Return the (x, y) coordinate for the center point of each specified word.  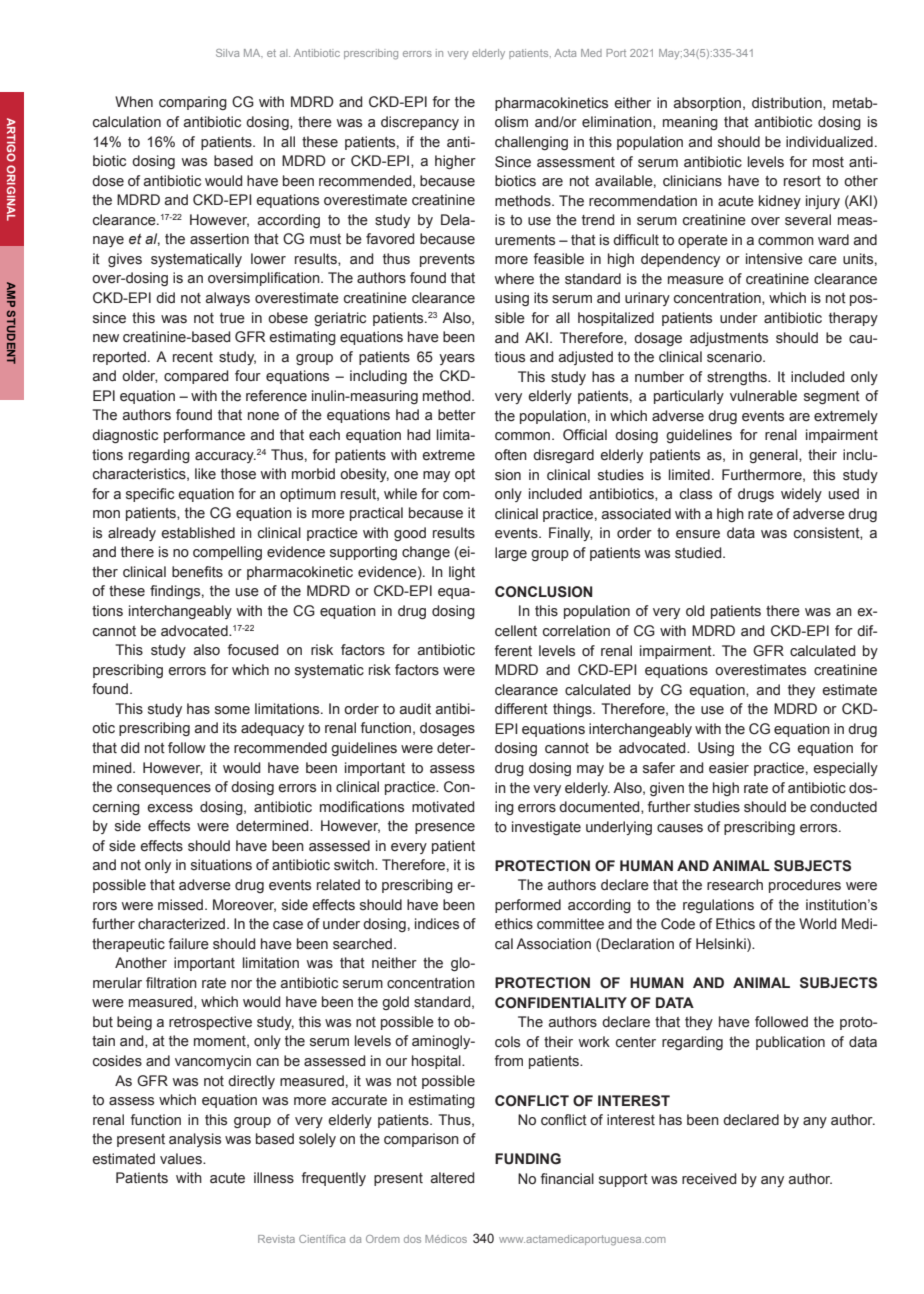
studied (699, 553)
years (457, 359)
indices (437, 924)
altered (452, 1178)
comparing (193, 103)
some (232, 710)
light (462, 573)
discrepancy (420, 123)
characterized (183, 924)
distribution (788, 103)
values (182, 1159)
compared (196, 377)
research (735, 885)
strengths (738, 378)
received (709, 1179)
